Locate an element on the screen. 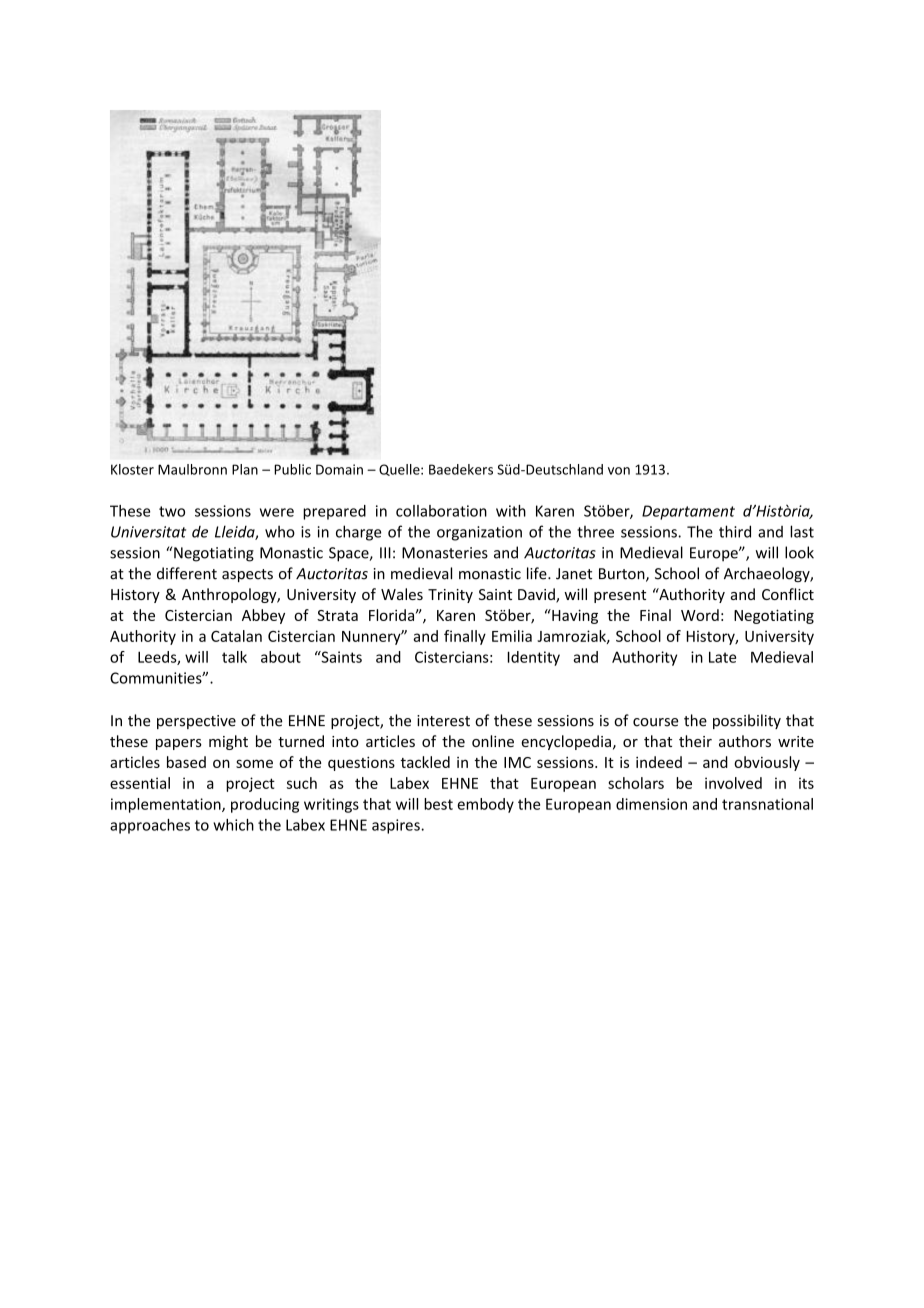 The height and width of the screenshot is (1308, 924). might is located at coordinates (228, 742).
